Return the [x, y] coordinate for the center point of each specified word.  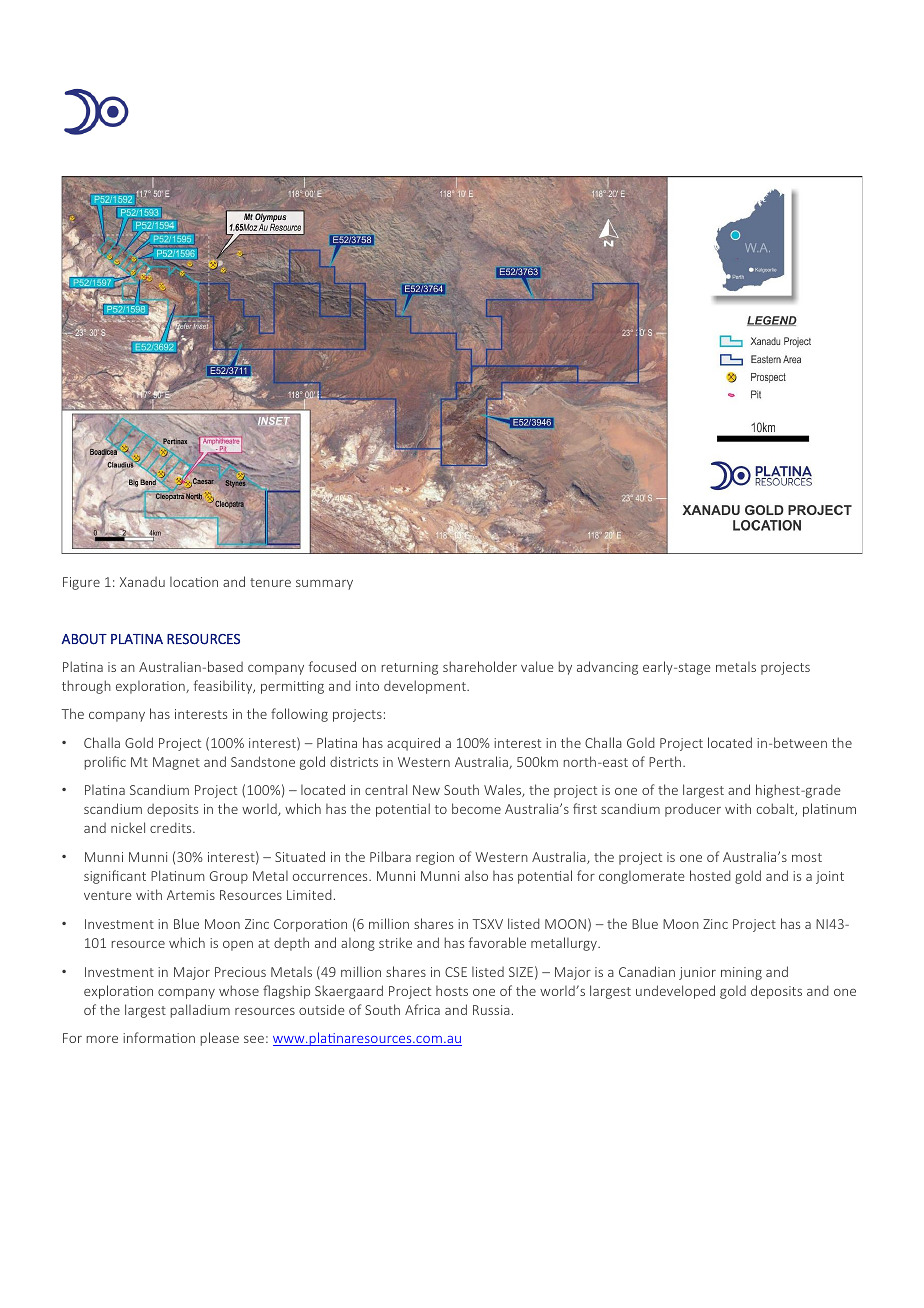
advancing [607, 668]
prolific [105, 763]
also [476, 876]
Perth [666, 761]
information [159, 1037]
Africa [422, 1009]
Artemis [191, 895]
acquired [413, 744]
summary [324, 585]
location [194, 582]
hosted [710, 875]
